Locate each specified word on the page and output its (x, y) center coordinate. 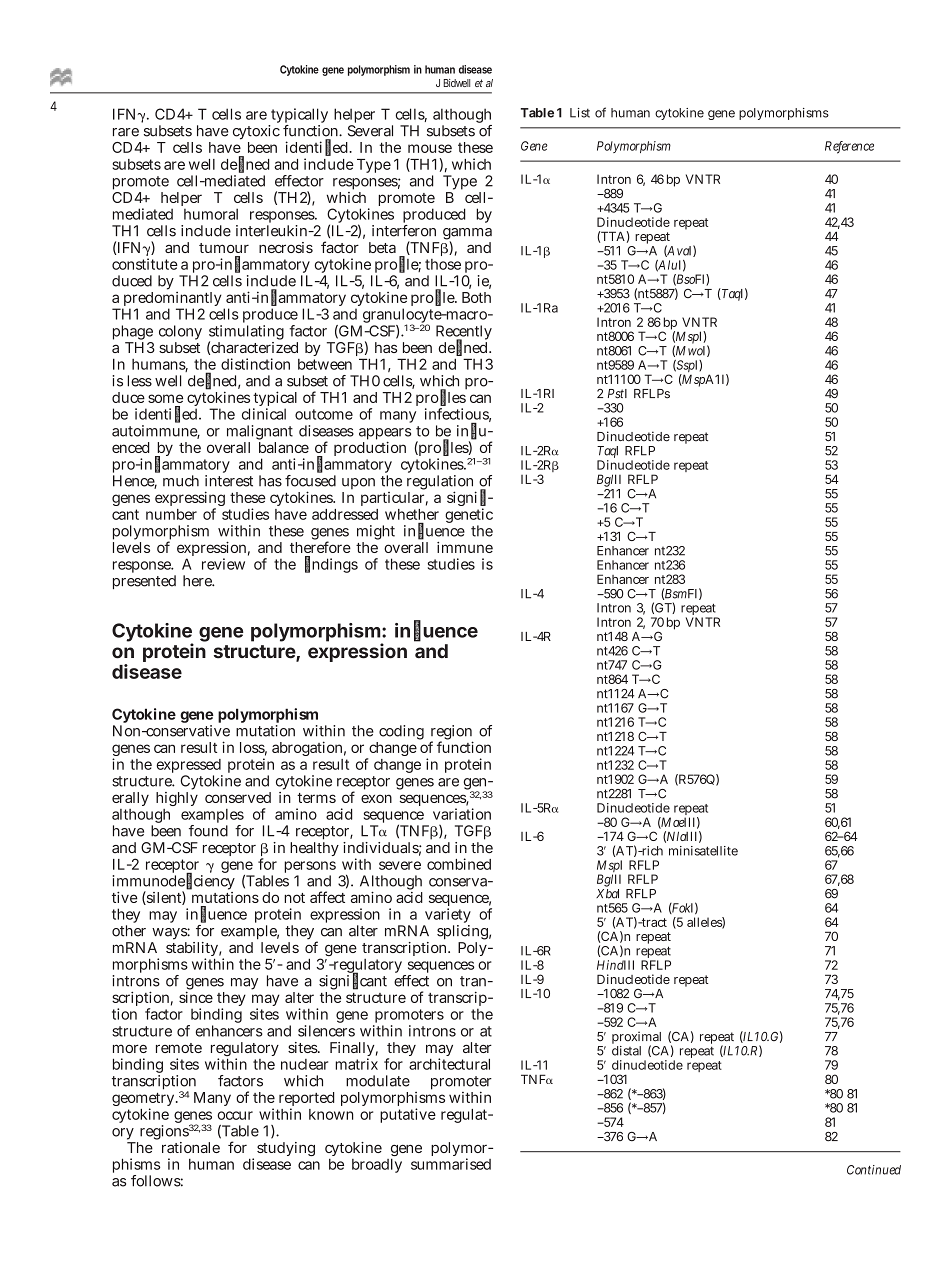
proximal (638, 1039)
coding (400, 734)
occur (235, 1115)
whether (412, 514)
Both (476, 297)
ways (171, 934)
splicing (464, 932)
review (223, 564)
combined (459, 864)
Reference (849, 147)
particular (394, 497)
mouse (430, 148)
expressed (189, 767)
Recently (464, 334)
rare (126, 132)
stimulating (246, 334)
